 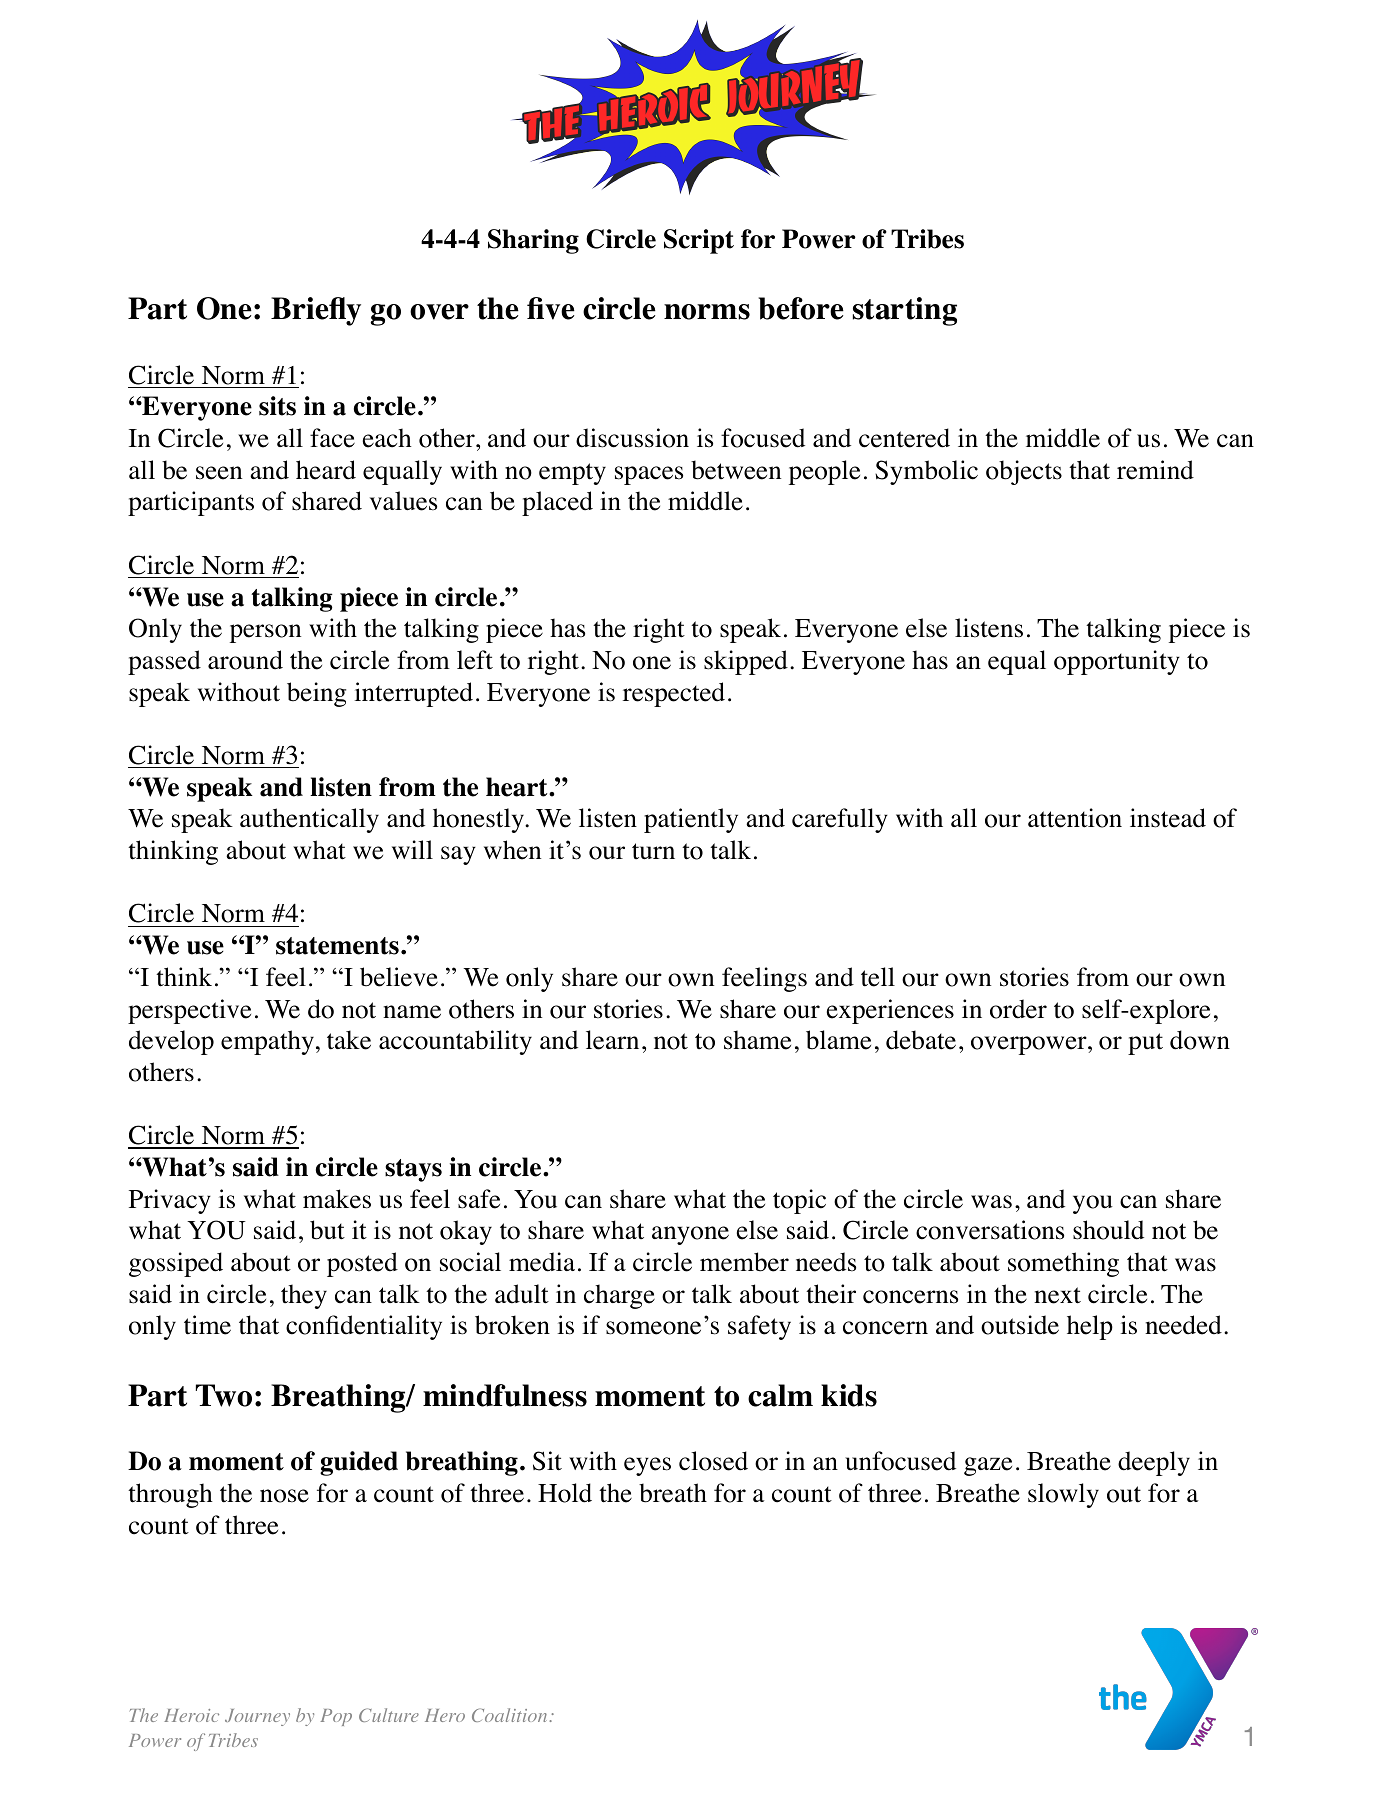 What do you see at coordinates (337, 946) in the page?
I see `statements` at bounding box center [337, 946].
